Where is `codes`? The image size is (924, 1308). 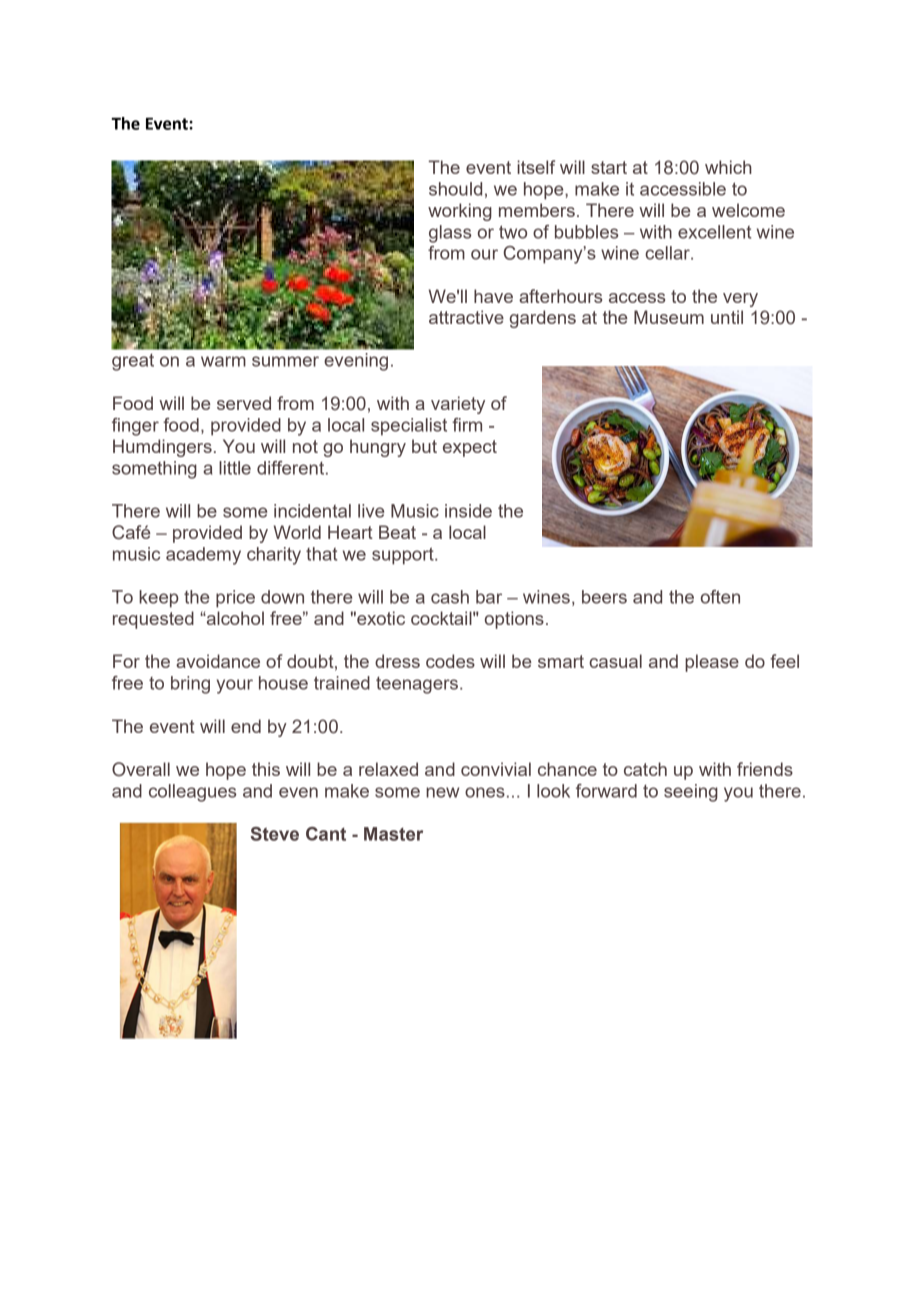 codes is located at coordinates (450, 661).
